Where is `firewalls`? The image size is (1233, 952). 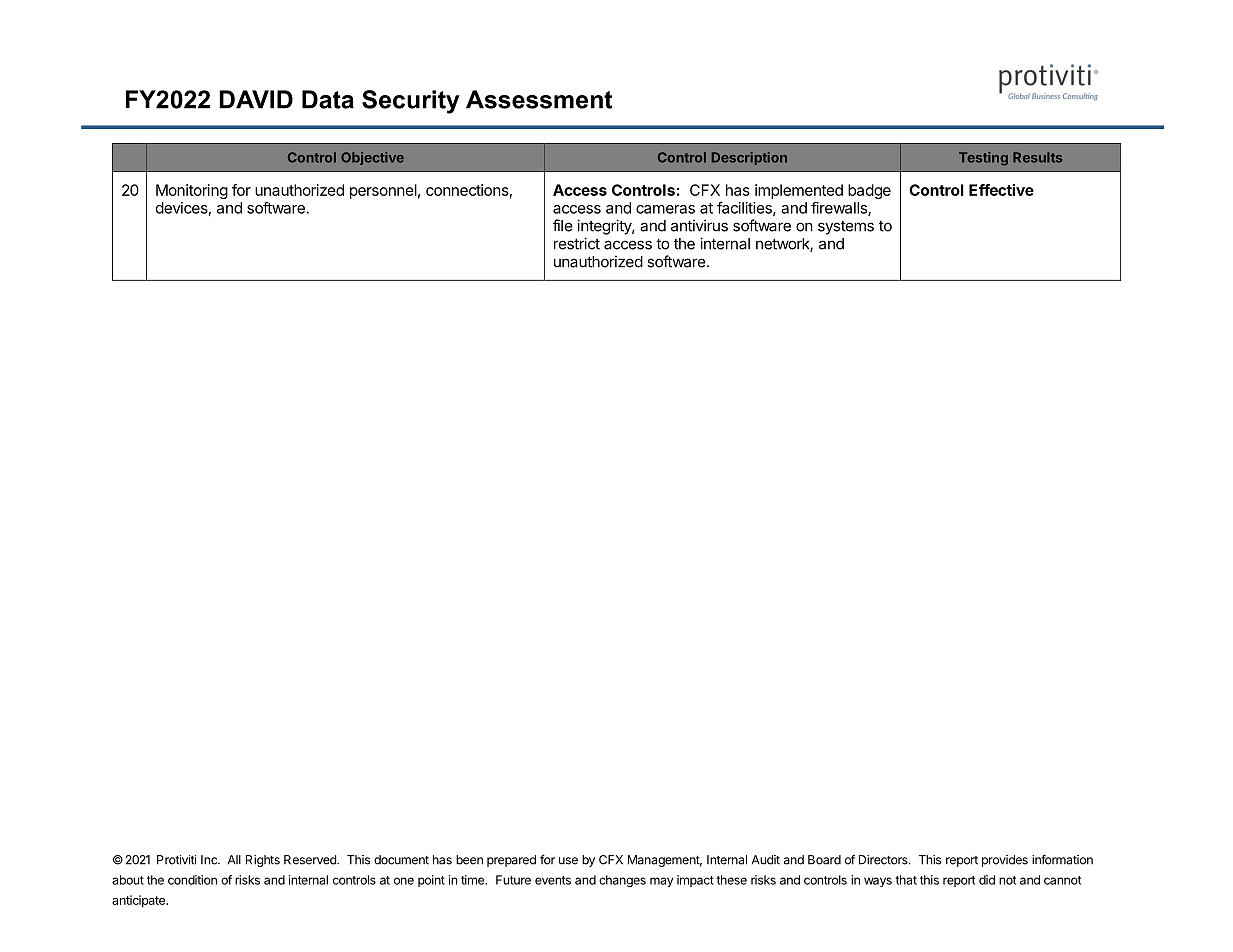
firewalls is located at coordinates (840, 208).
